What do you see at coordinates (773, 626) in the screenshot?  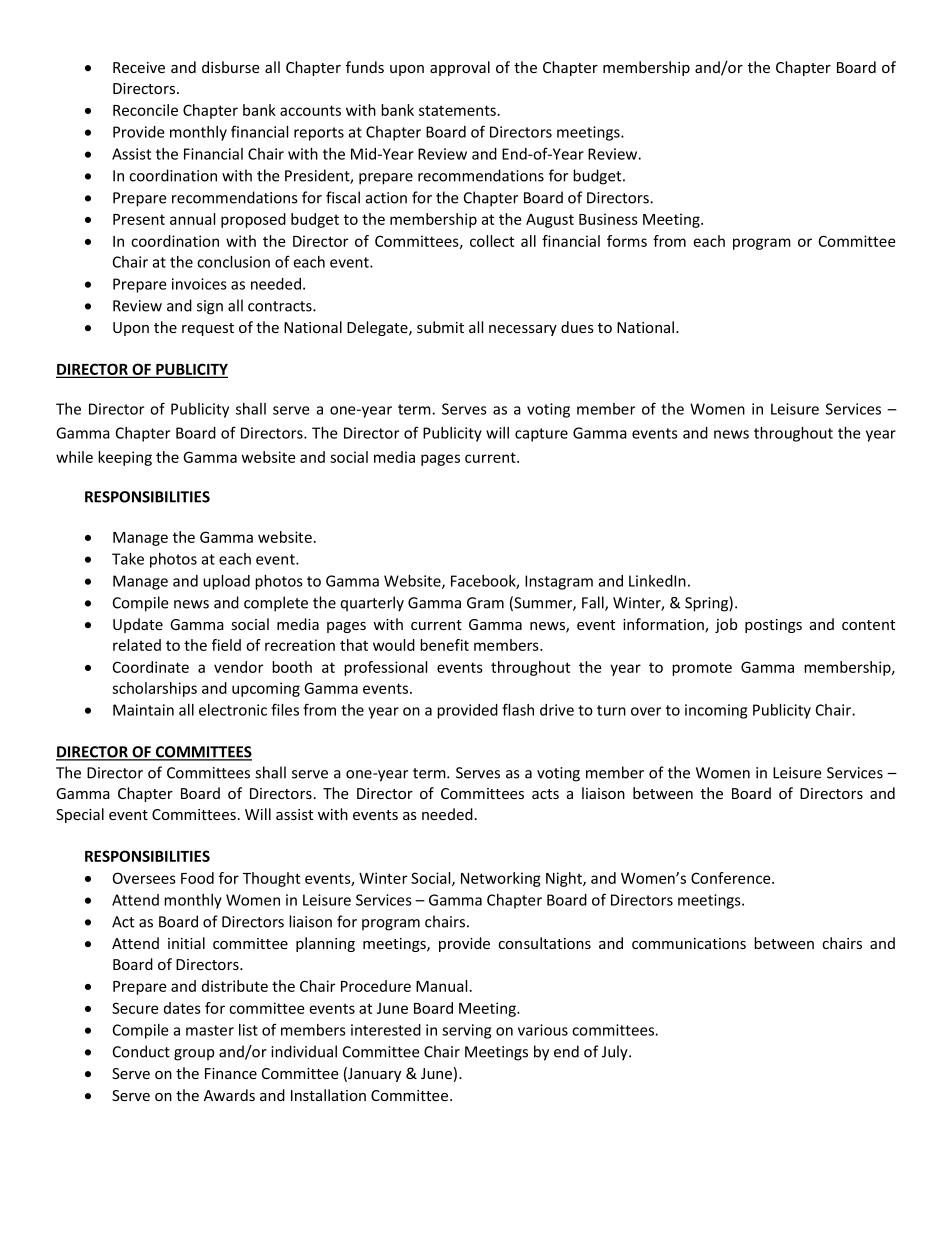 I see `postings` at bounding box center [773, 626].
